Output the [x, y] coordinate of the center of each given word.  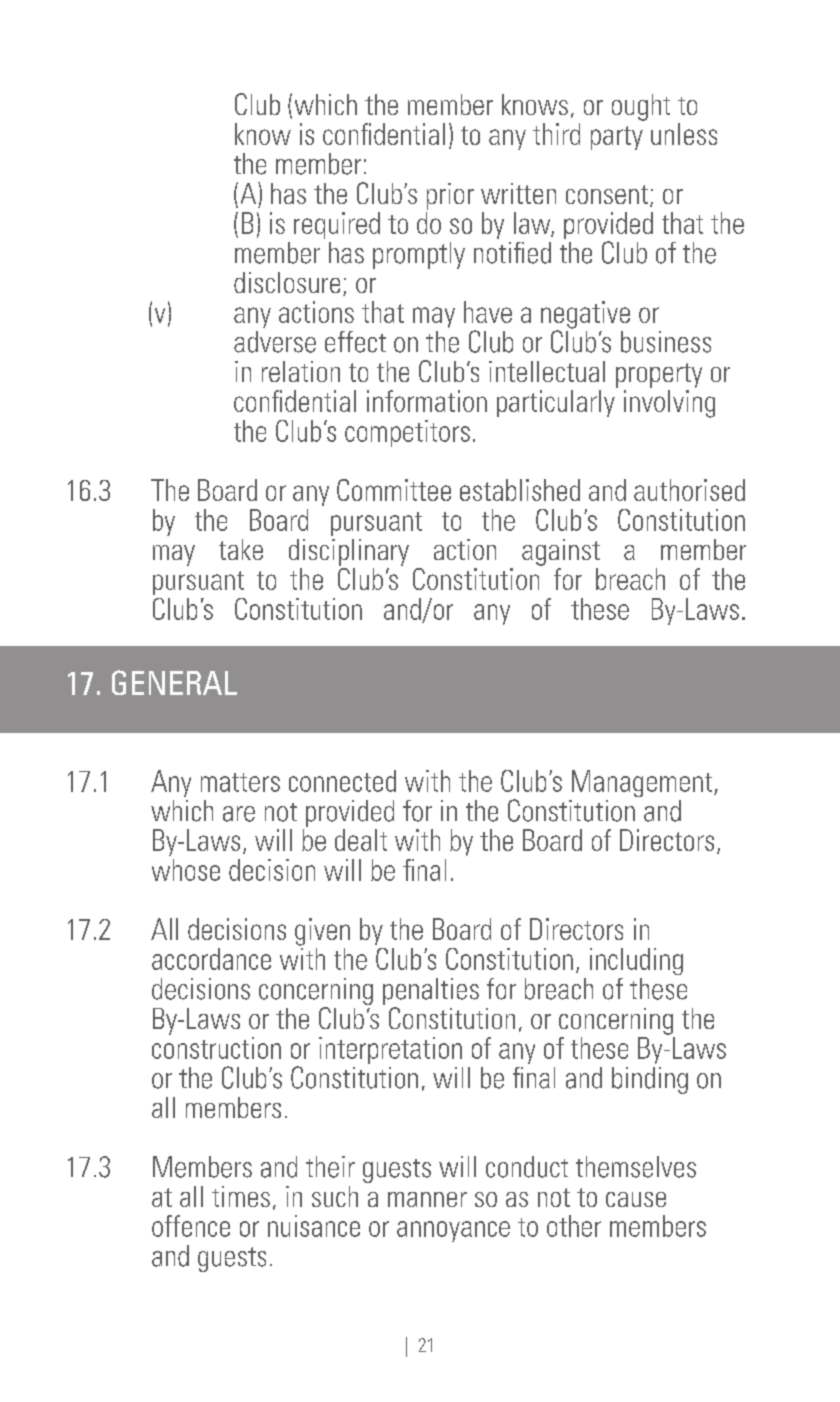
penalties [431, 991]
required [337, 225]
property [659, 375]
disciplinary [349, 552]
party [617, 138]
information [427, 401]
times [241, 1196]
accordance [211, 959]
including [636, 961]
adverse [275, 342]
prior [450, 196]
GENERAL [174, 682]
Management [643, 783]
